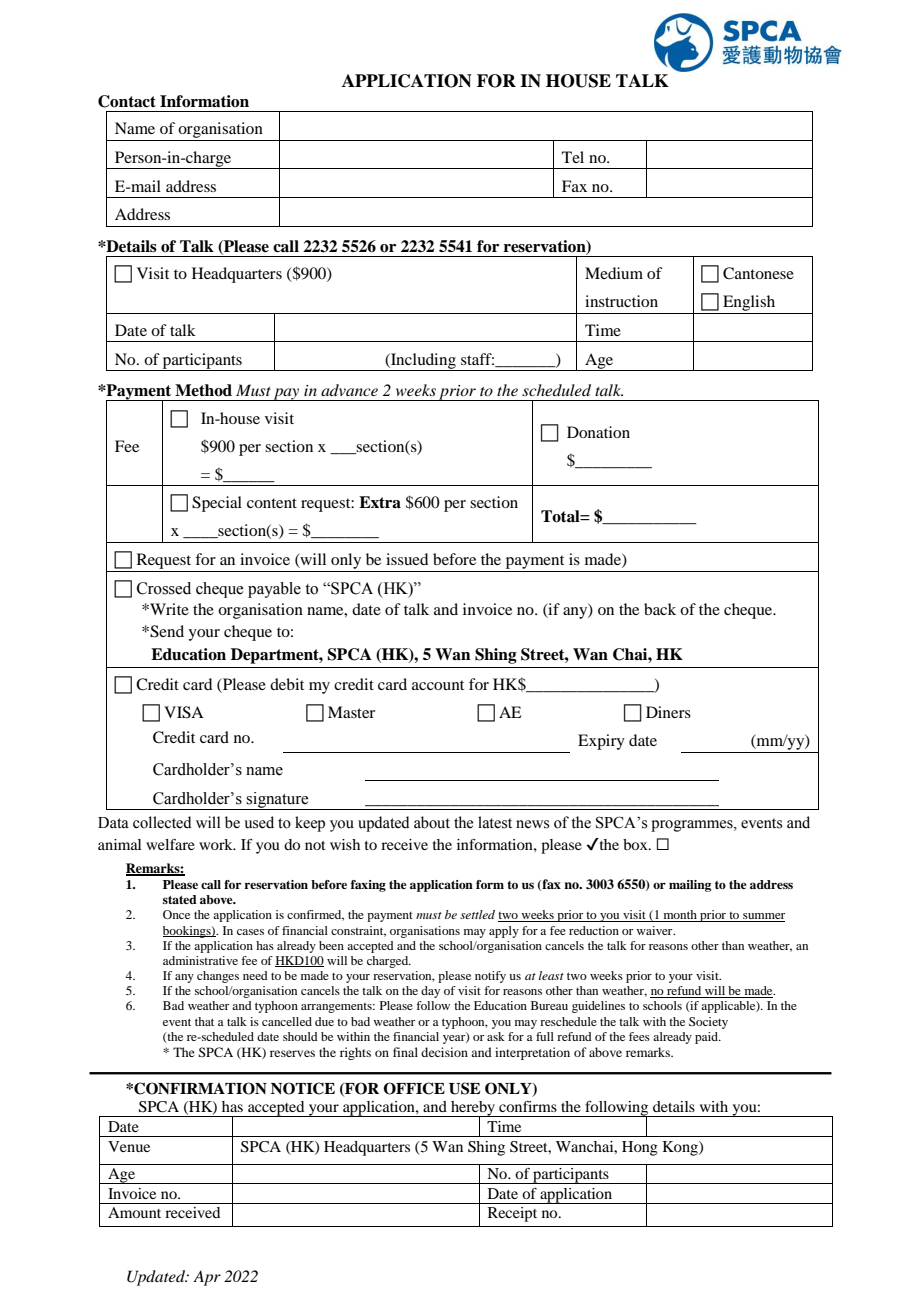 The width and height of the screenshot is (924, 1307). Describe the element at coordinates (184, 712) in the screenshot. I see `VISA` at that location.
